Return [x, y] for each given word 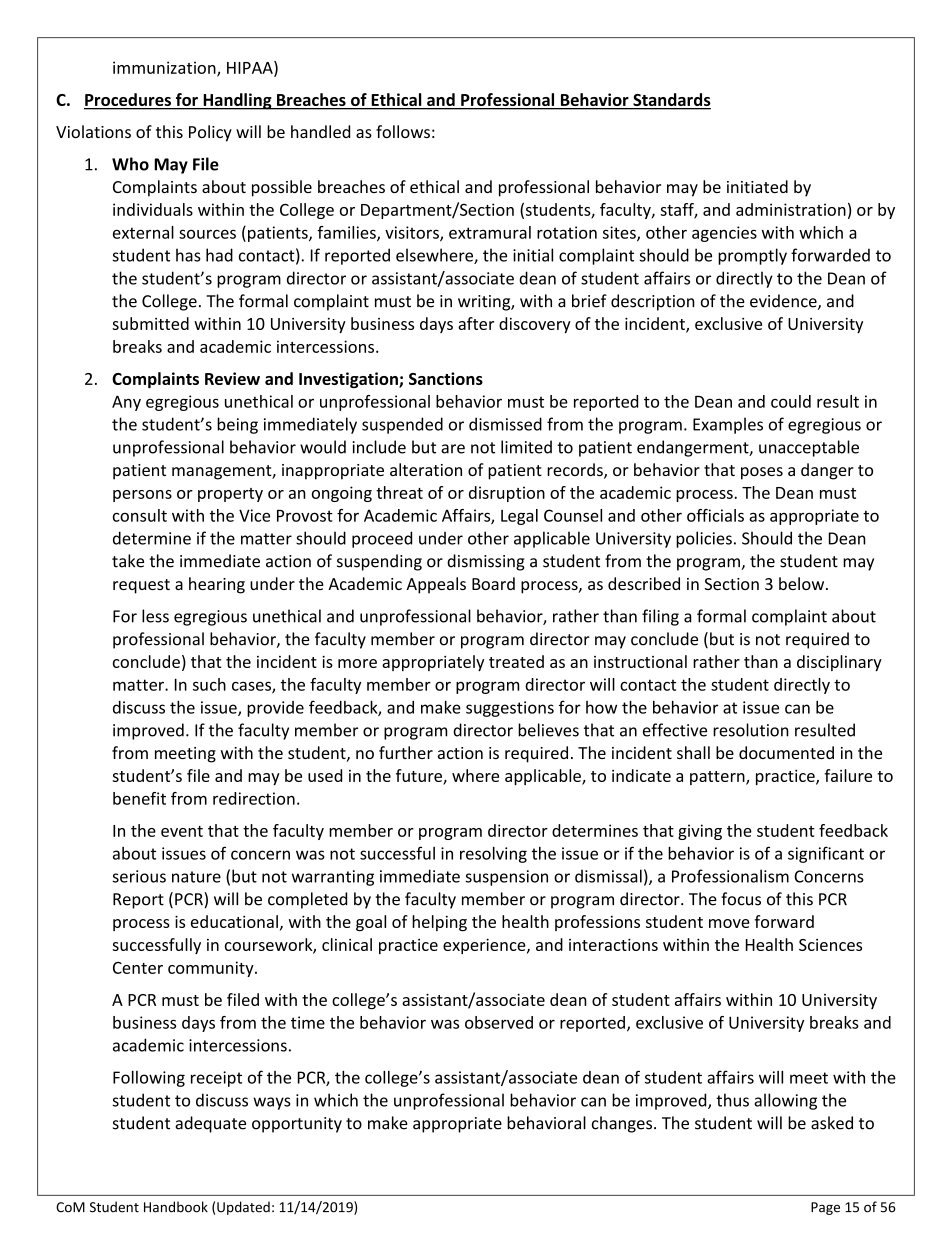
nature [196, 877]
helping [439, 923]
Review [232, 378]
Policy [210, 133]
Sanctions [446, 378]
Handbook [176, 1207]
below [803, 583]
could [791, 401]
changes [623, 1124]
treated [516, 661]
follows [403, 131]
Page [825, 1208]
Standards [671, 101]
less [155, 616]
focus [741, 899]
